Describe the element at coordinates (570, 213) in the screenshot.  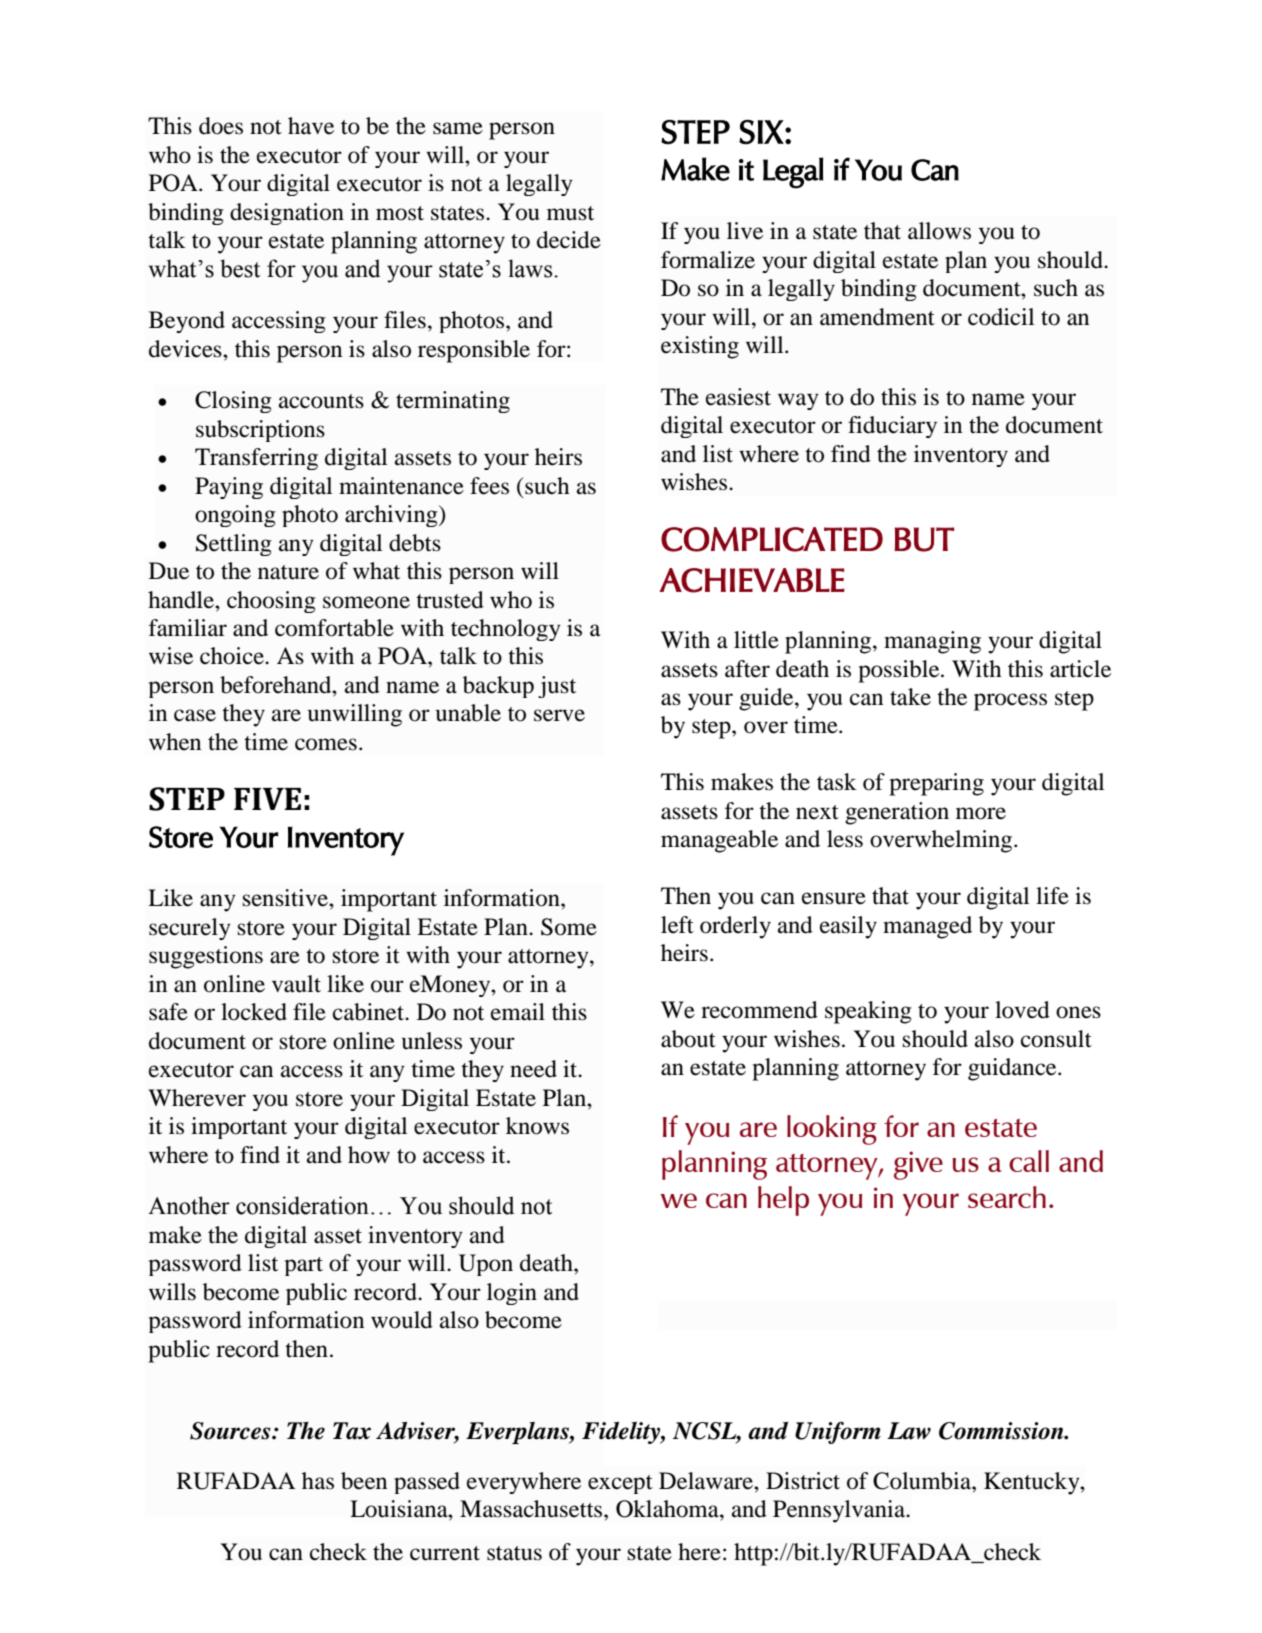
I see `must` at that location.
